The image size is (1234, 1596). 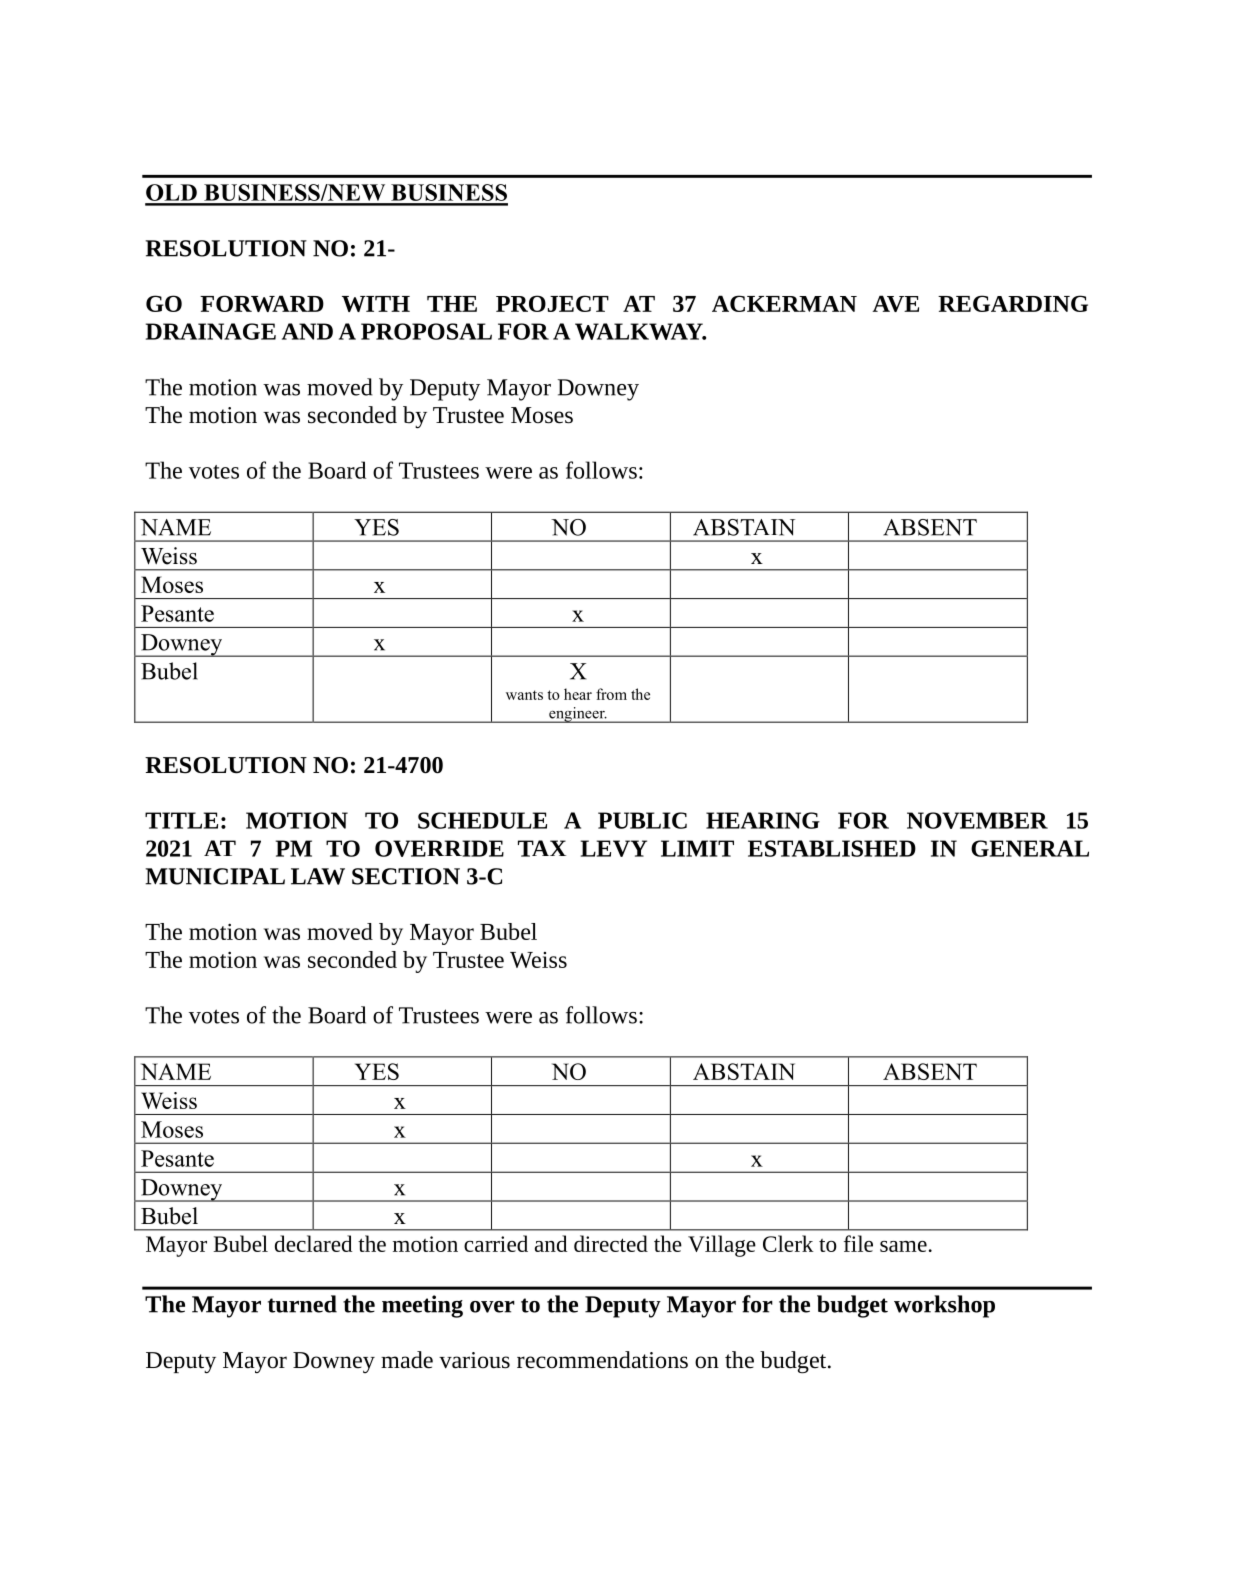 I want to click on turned, so click(x=302, y=1304).
